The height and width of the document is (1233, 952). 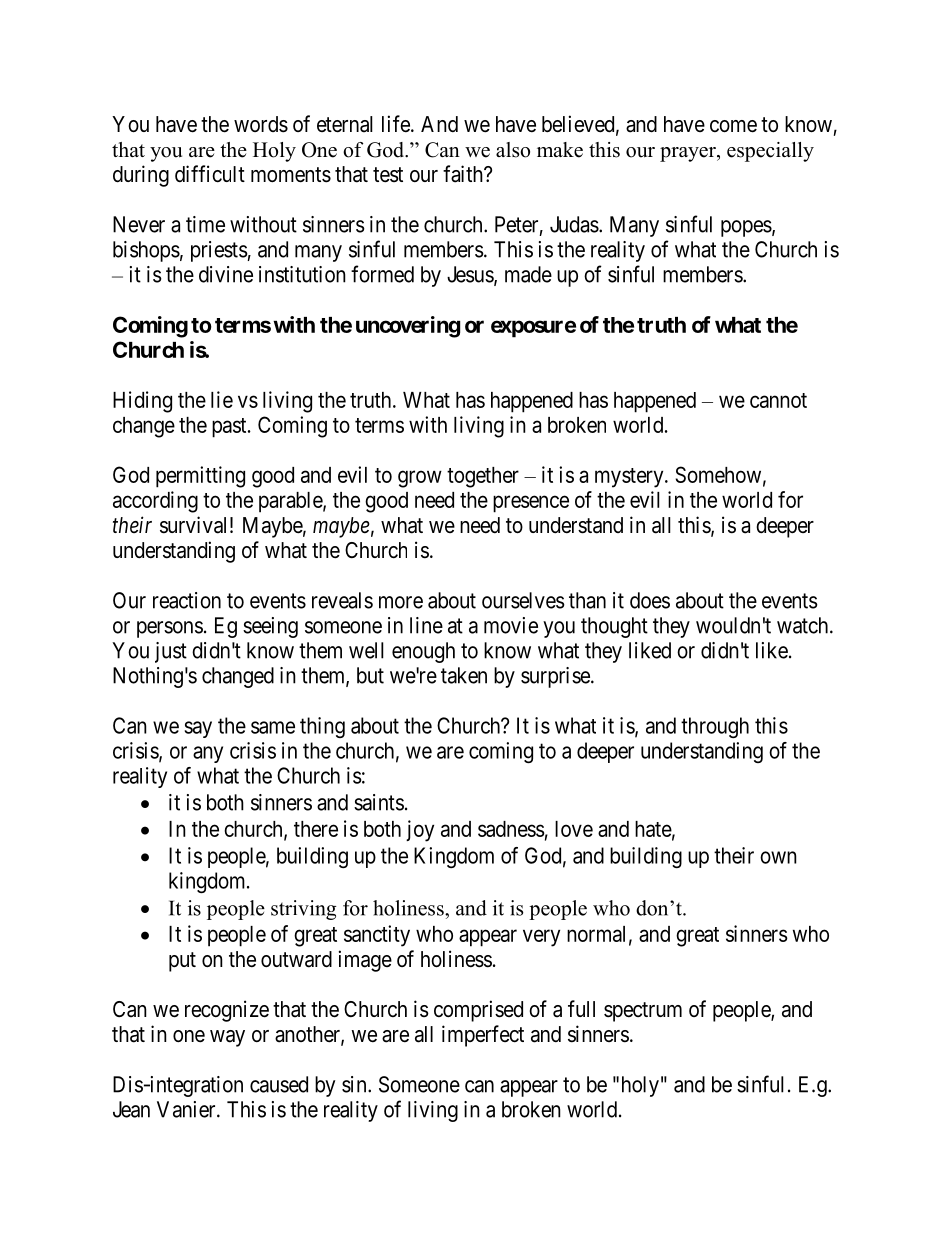 I want to click on faith, so click(x=464, y=174).
